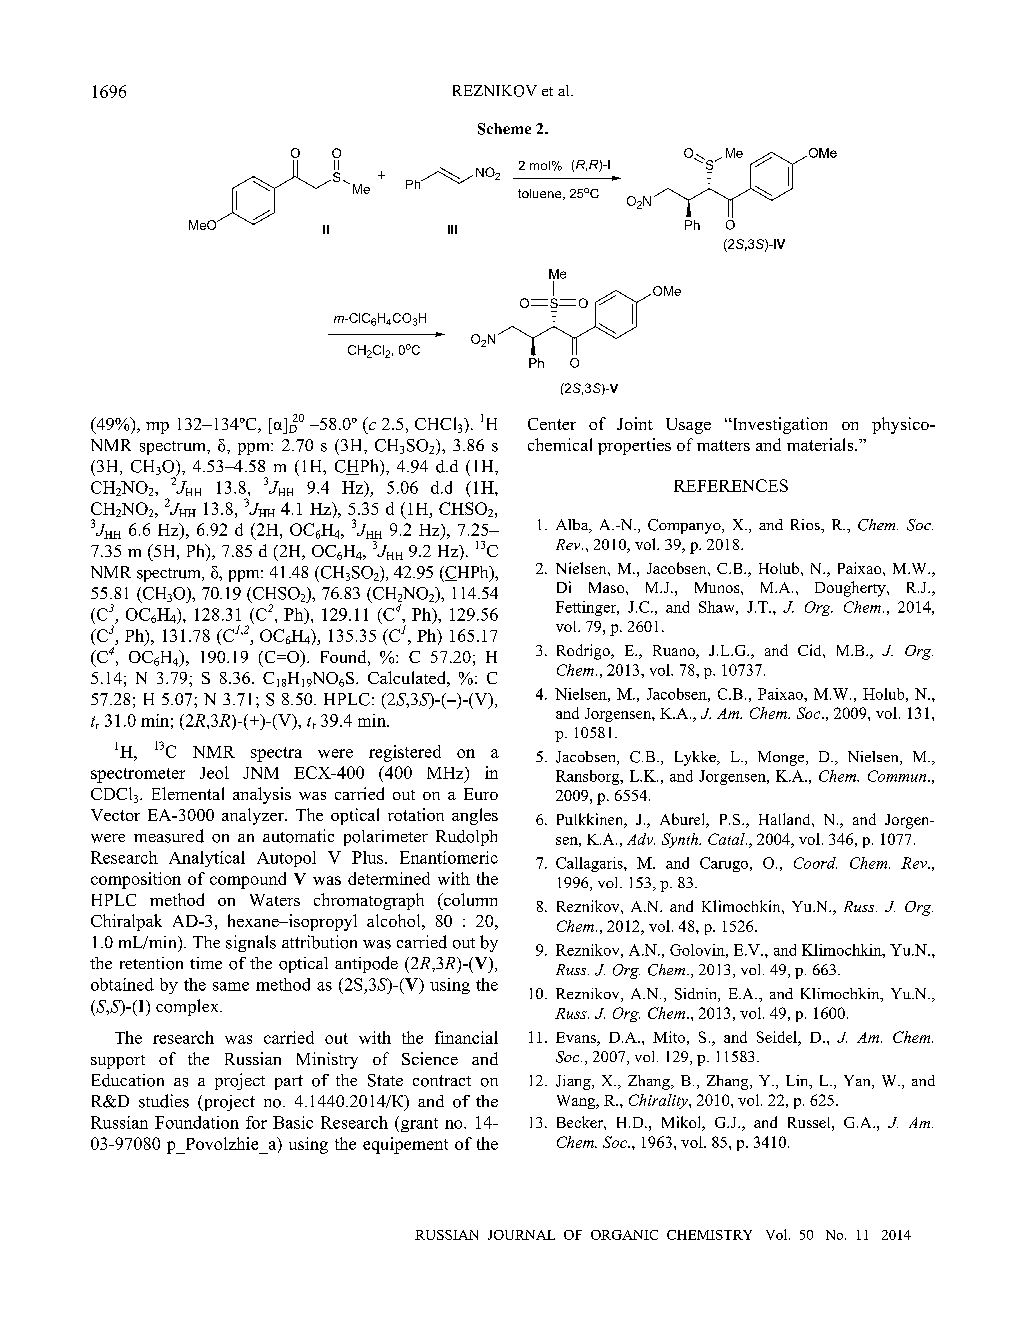 The width and height of the document is (1025, 1326). What do you see at coordinates (256, 1122) in the document?
I see `for` at bounding box center [256, 1122].
